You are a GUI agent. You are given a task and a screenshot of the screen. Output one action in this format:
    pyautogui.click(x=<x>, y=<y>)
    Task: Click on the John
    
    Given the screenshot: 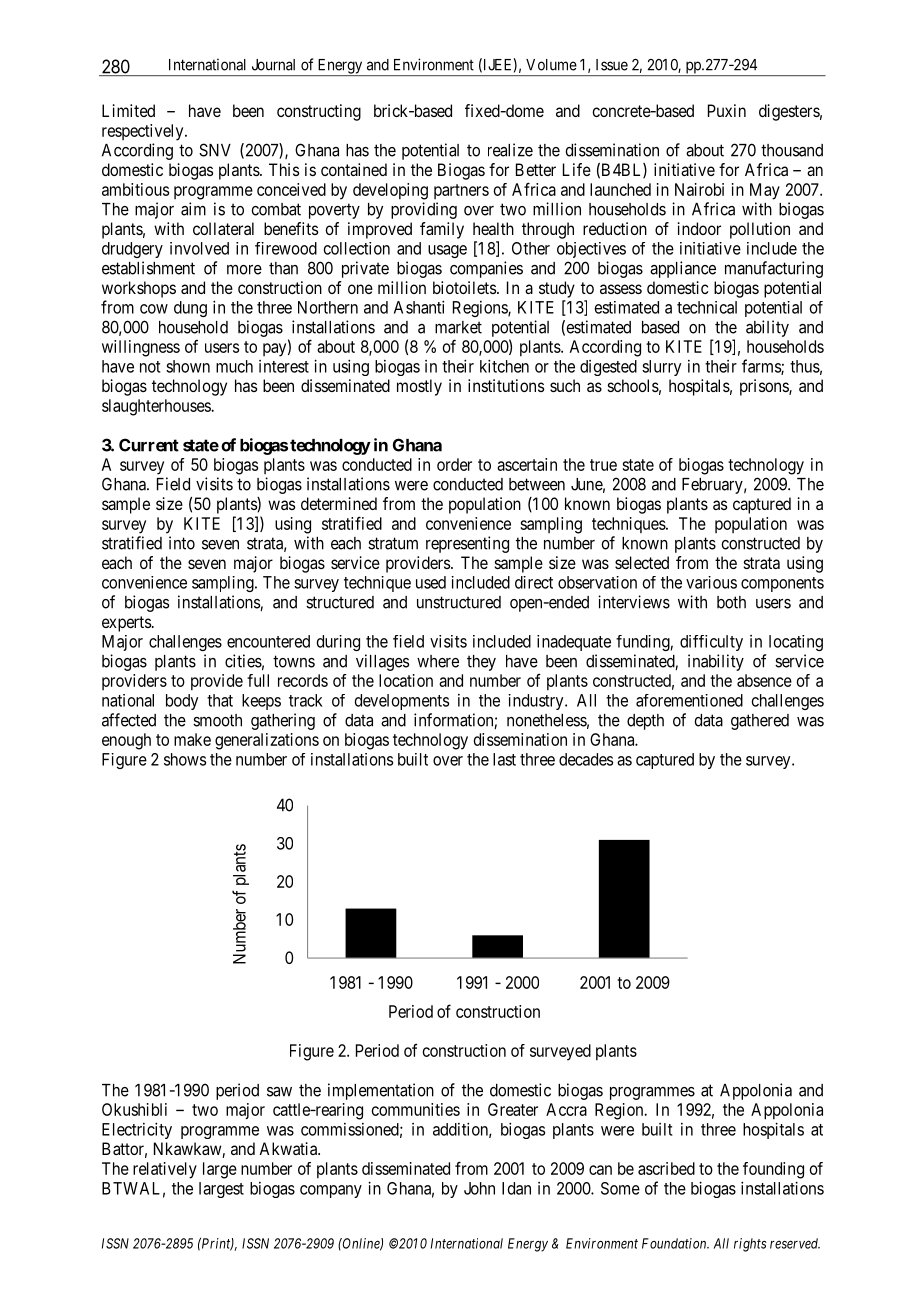 What is the action you would take?
    pyautogui.click(x=479, y=1188)
